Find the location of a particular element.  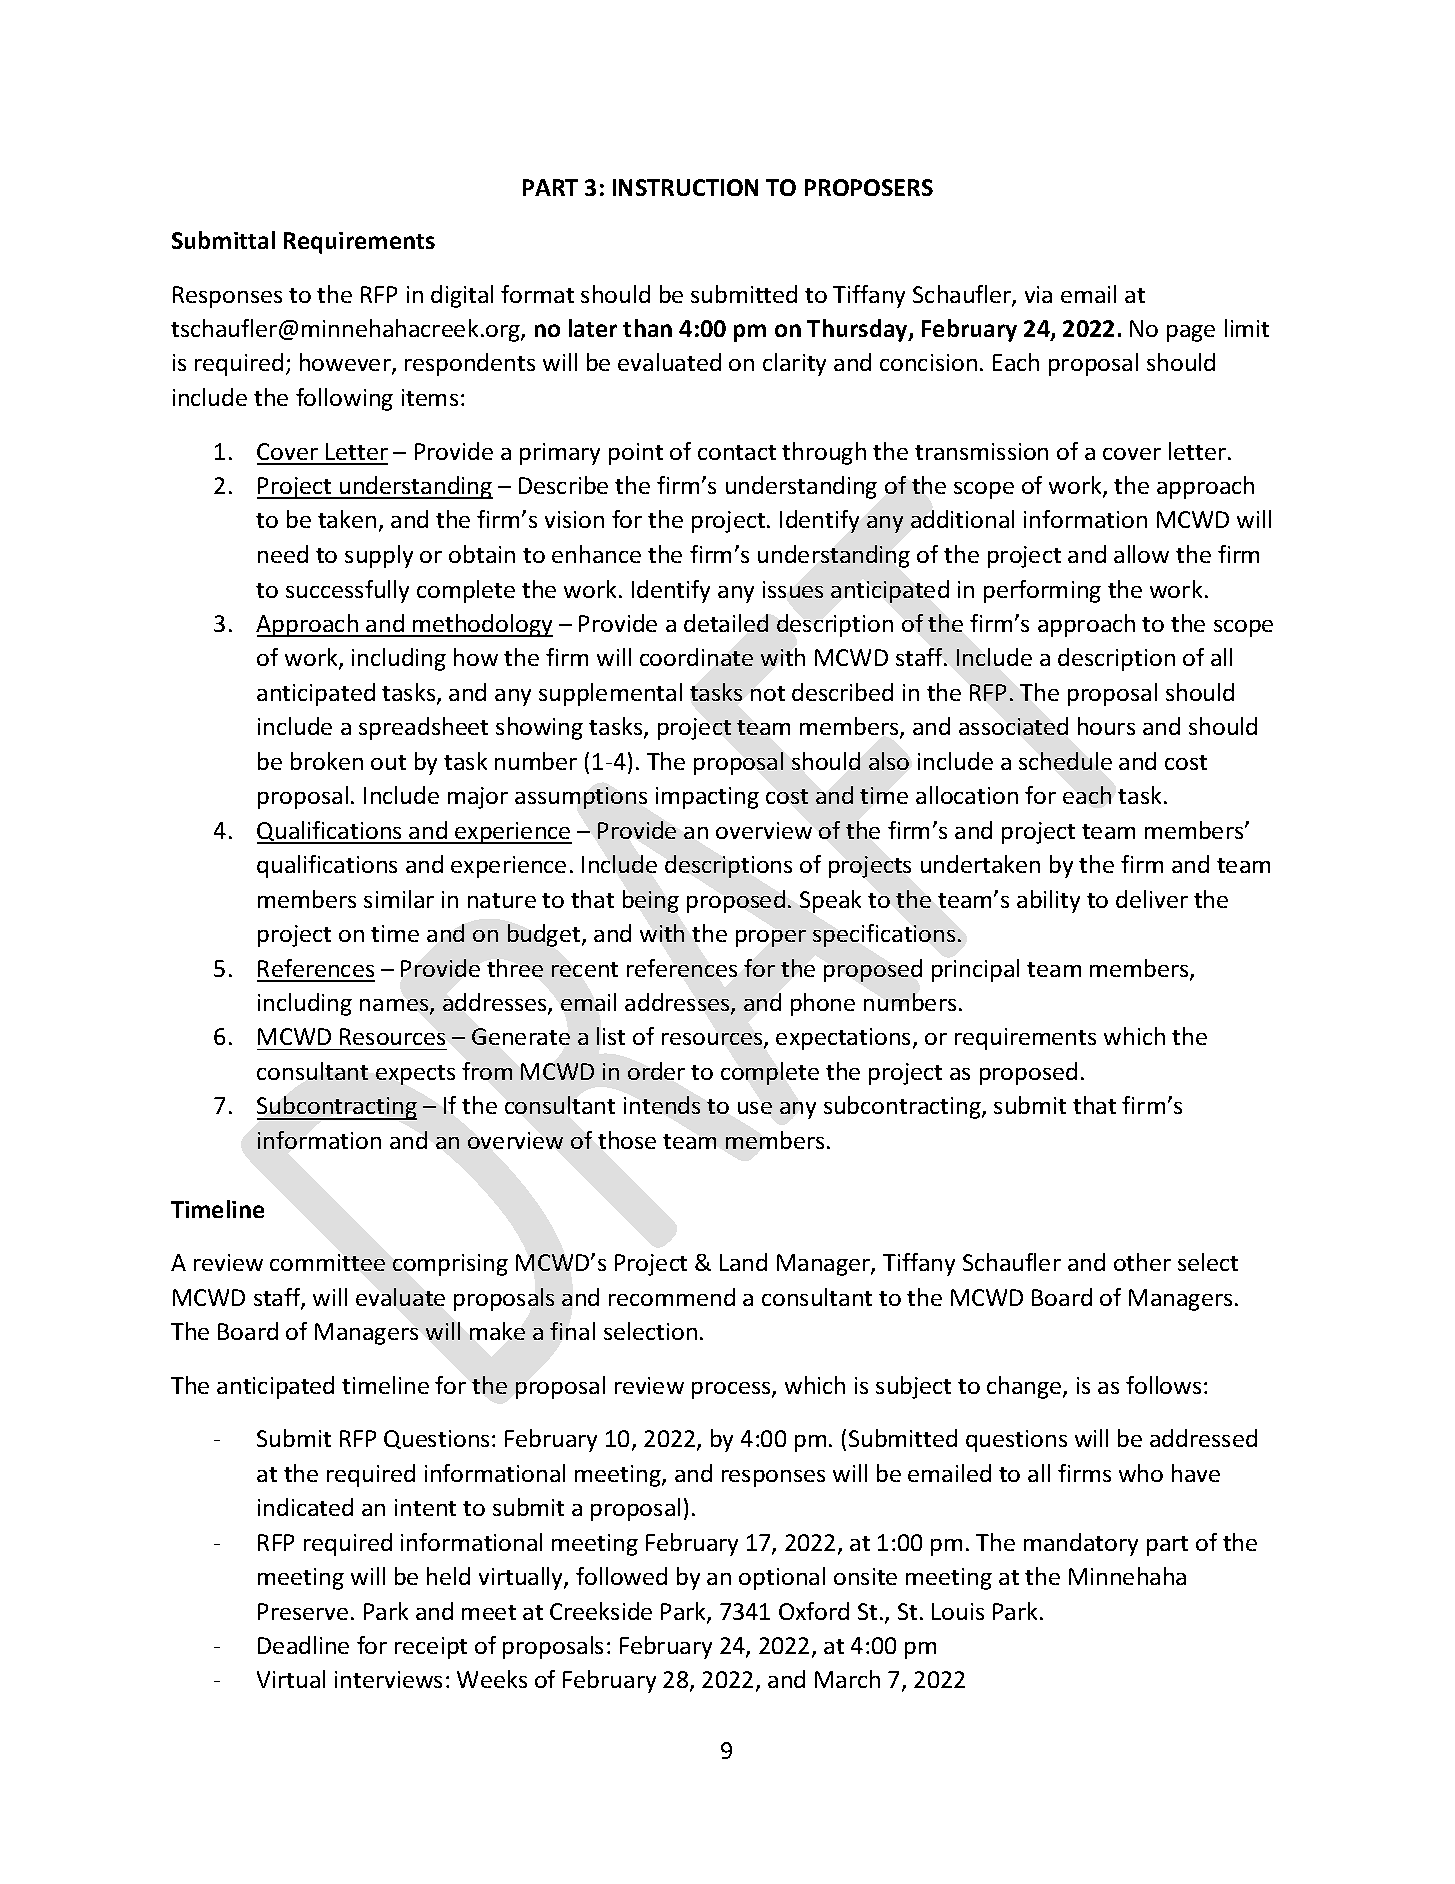

receipt is located at coordinates (431, 1648).
